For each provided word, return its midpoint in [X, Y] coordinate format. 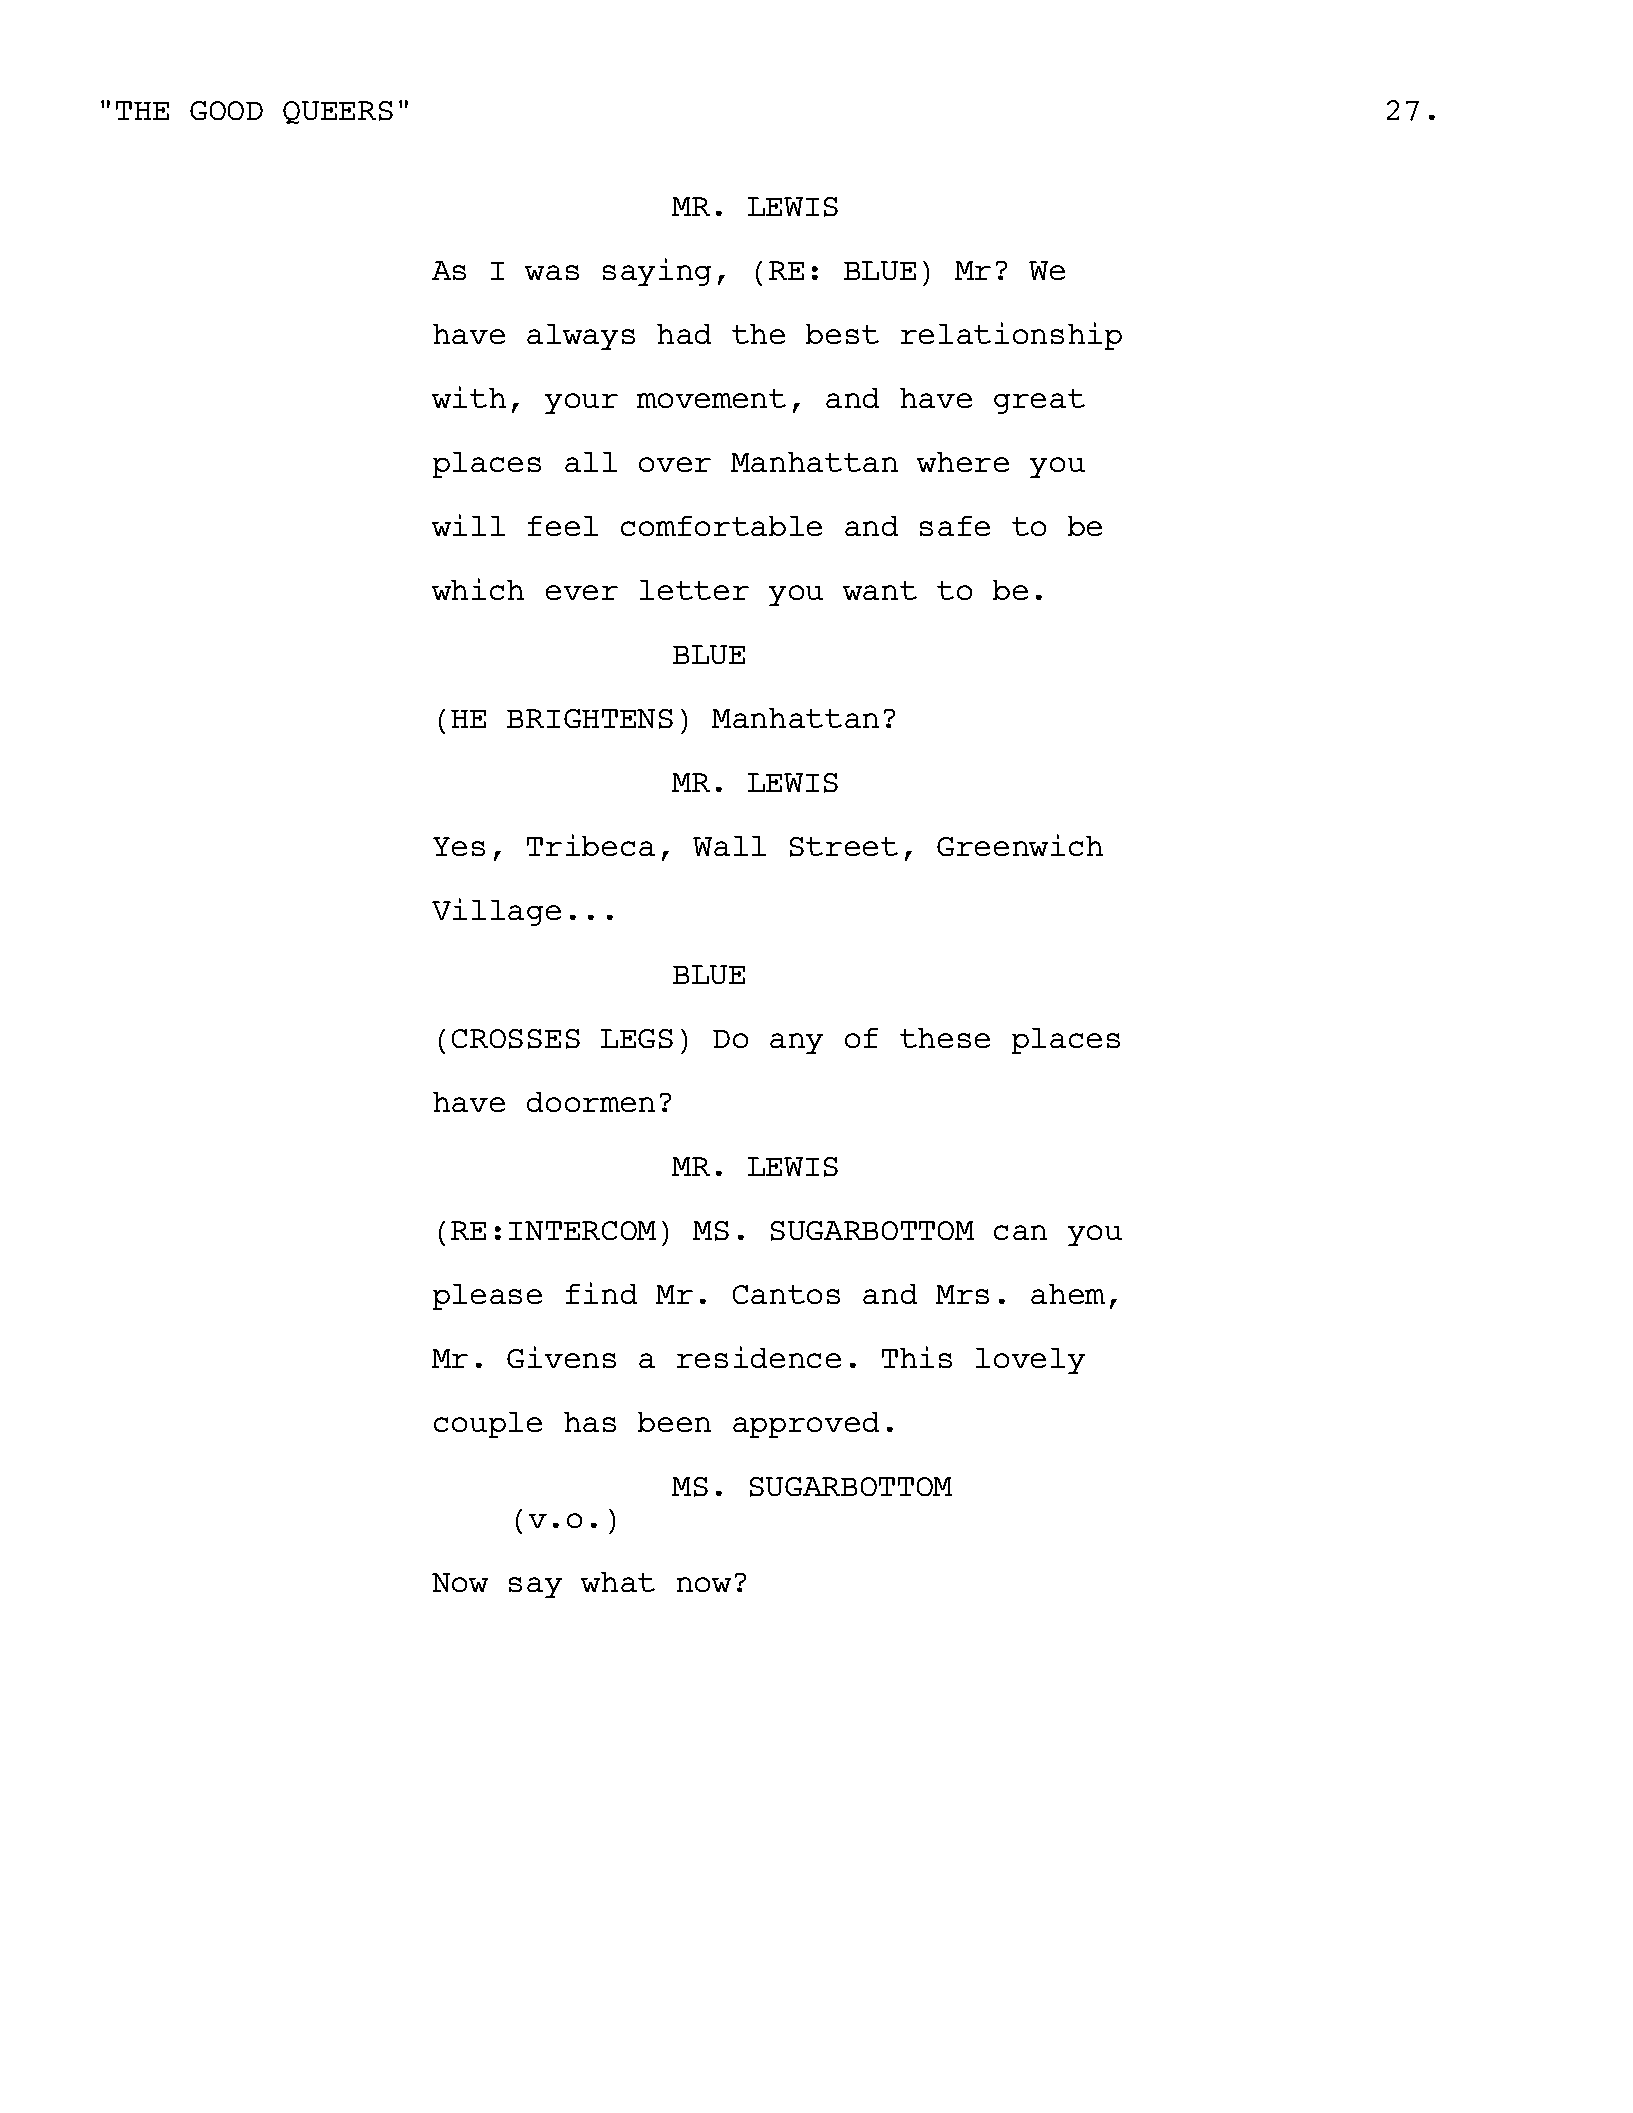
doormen [591, 1102]
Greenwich [1020, 845]
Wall [729, 846]
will [468, 525]
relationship [1011, 336]
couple [488, 1425]
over [675, 464]
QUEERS [338, 112]
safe [955, 526]
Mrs [962, 1294]
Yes [459, 846]
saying [657, 272]
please [487, 1297]
